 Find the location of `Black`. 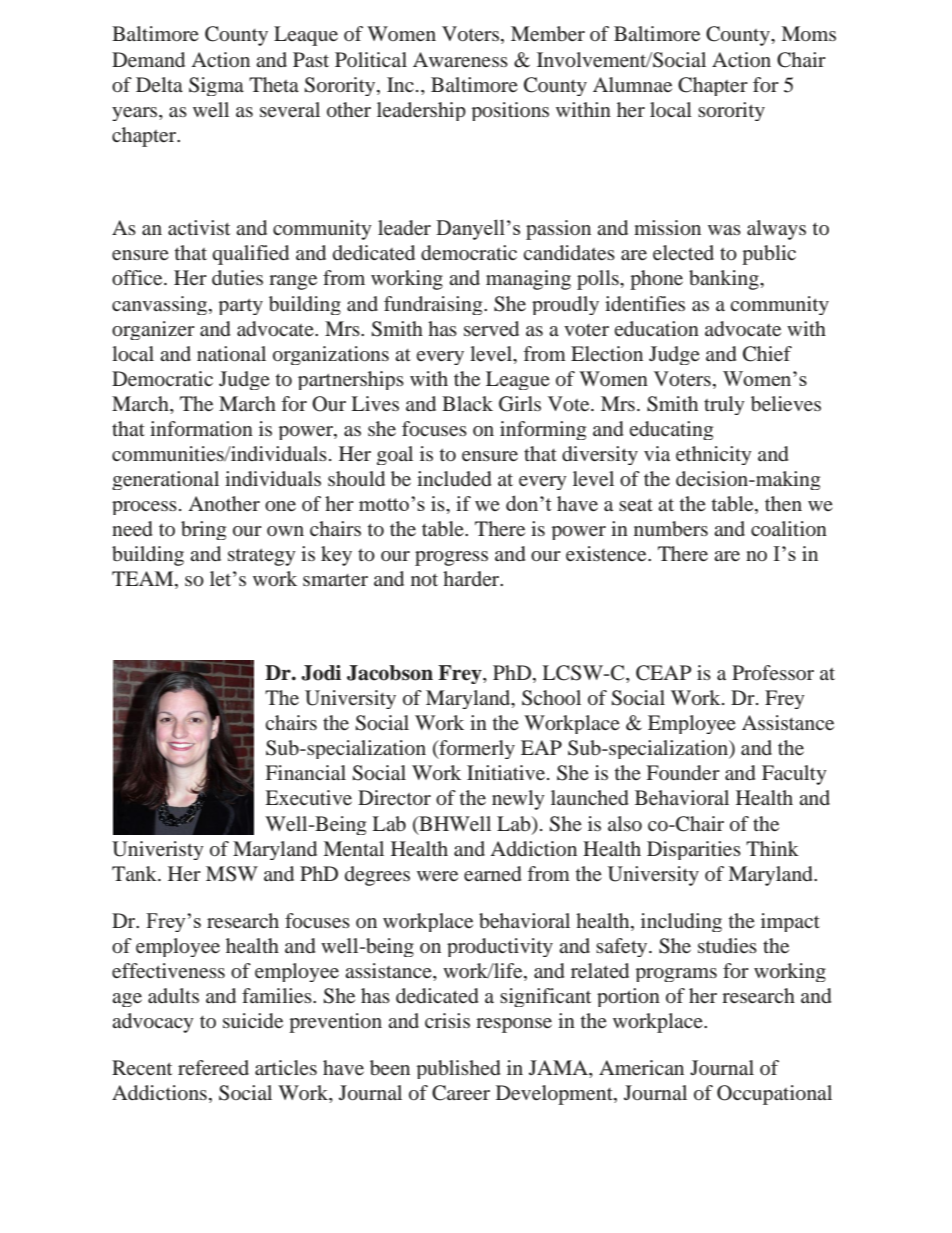

Black is located at coordinates (467, 403).
